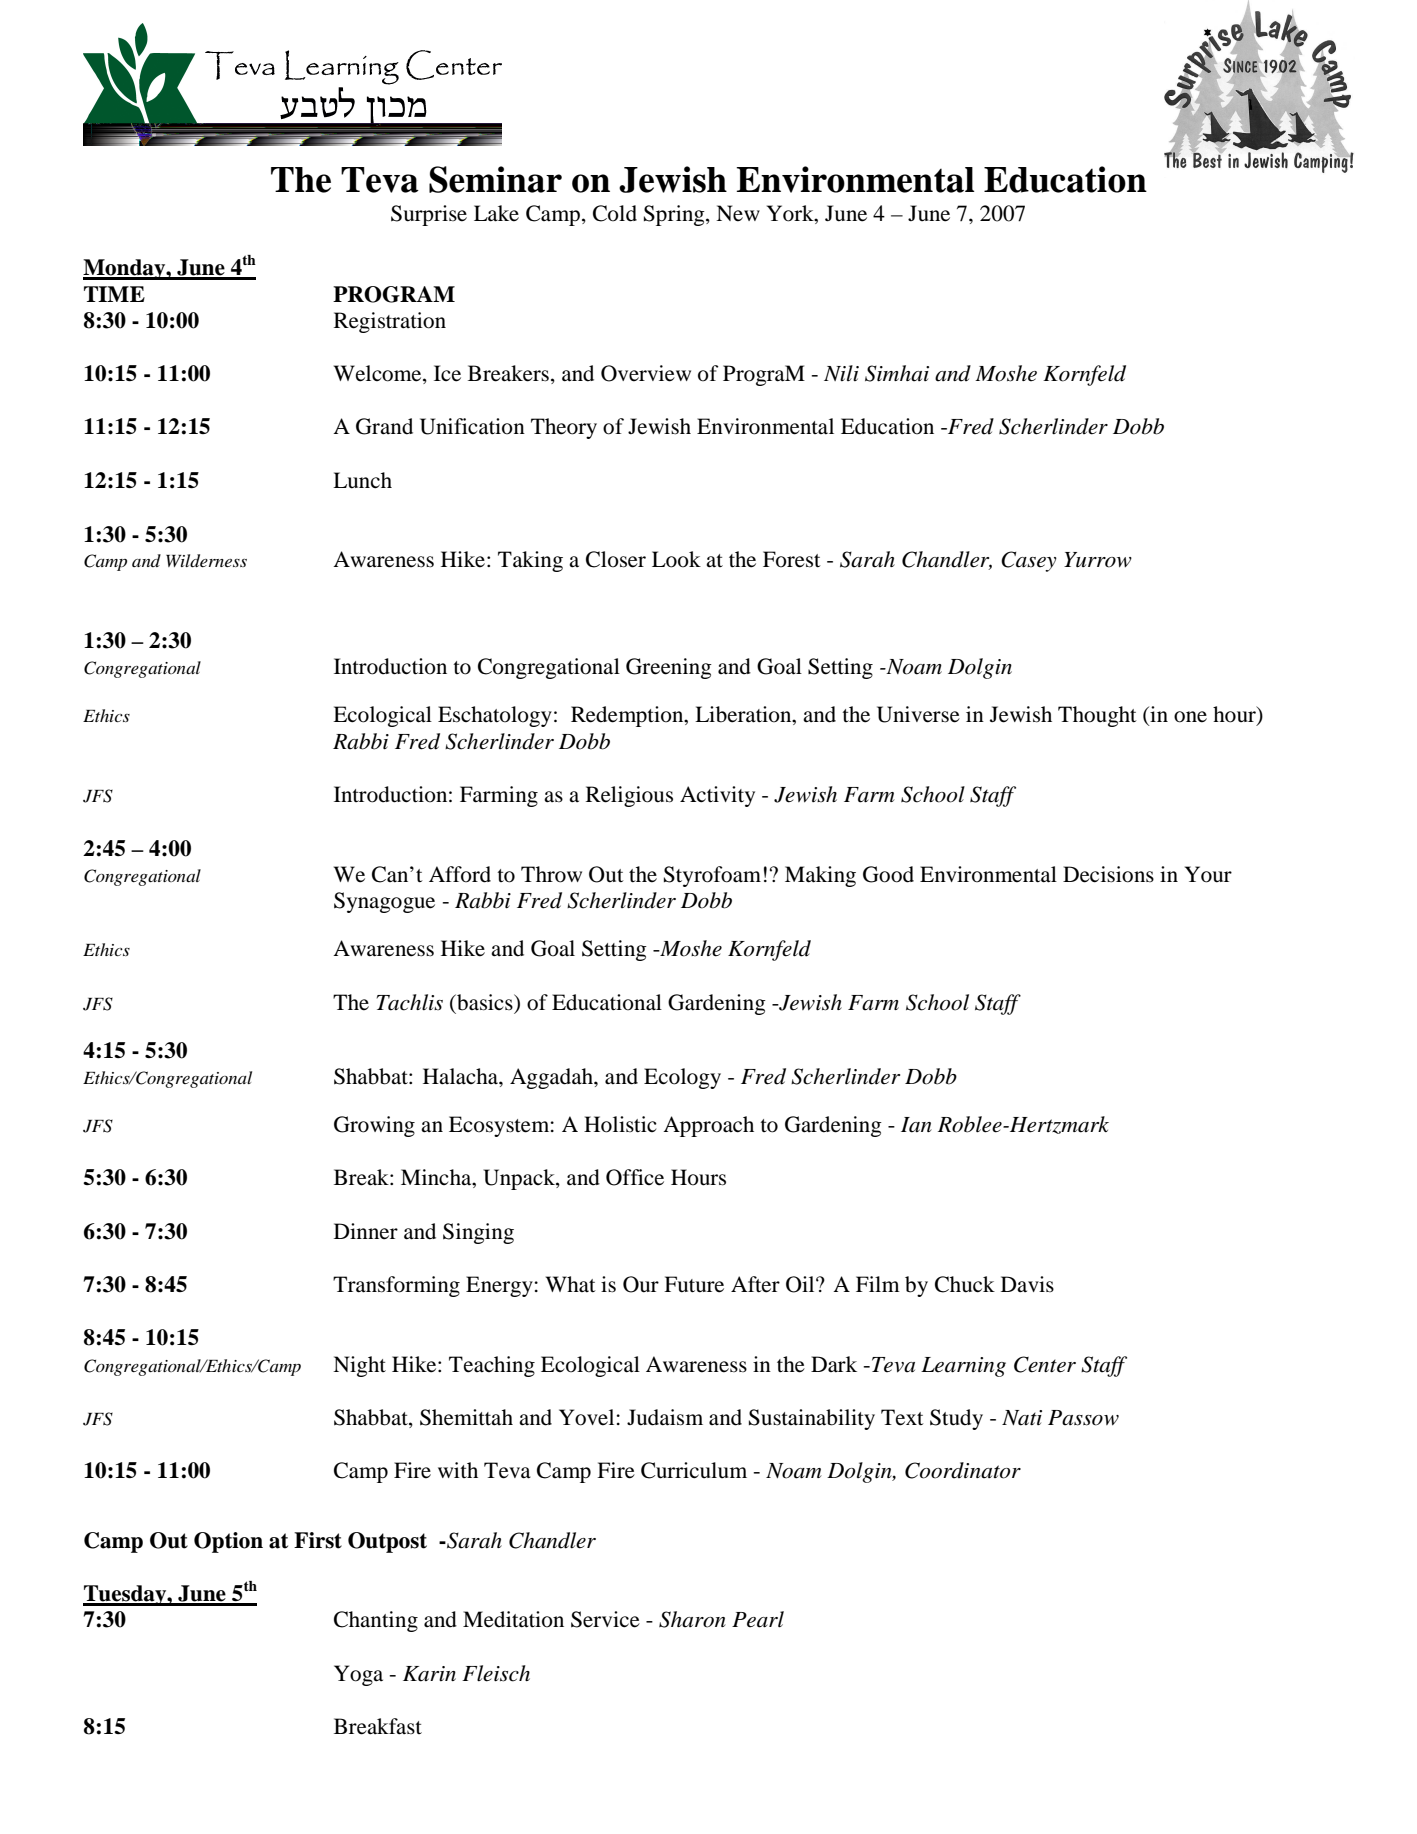 Image resolution: width=1417 pixels, height=1834 pixels. What do you see at coordinates (384, 902) in the document?
I see `Synagogue` at bounding box center [384, 902].
